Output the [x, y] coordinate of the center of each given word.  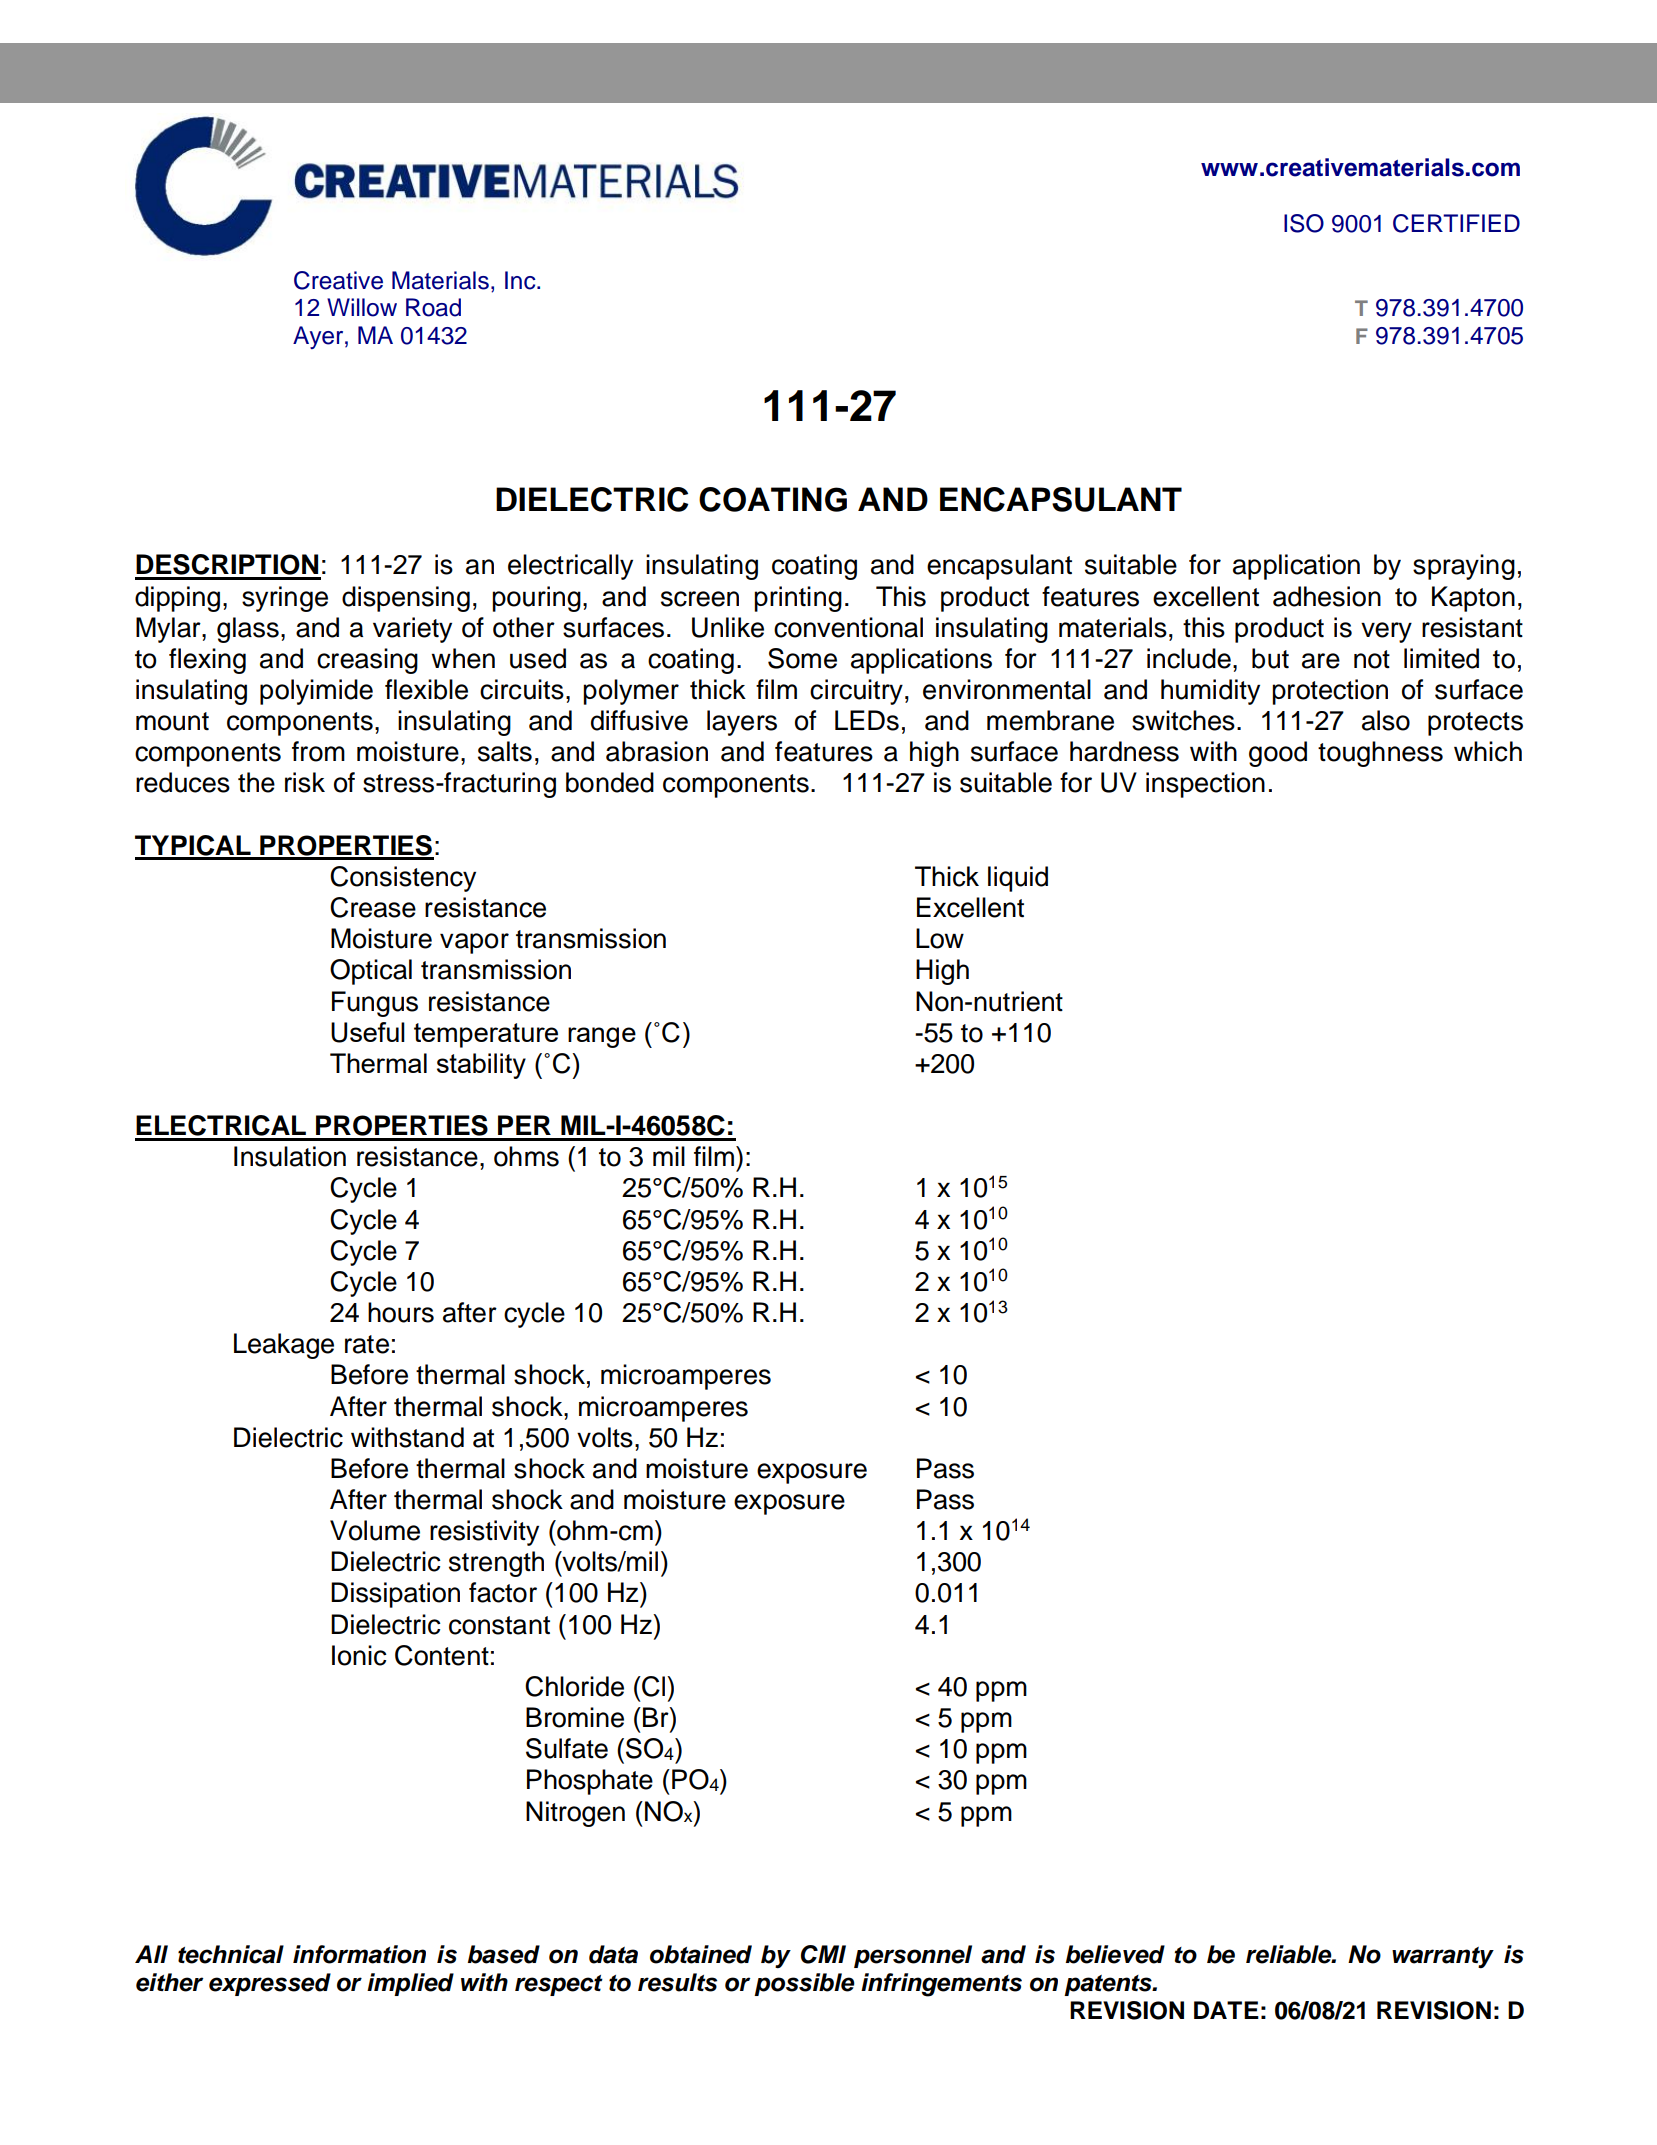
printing [798, 599]
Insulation [290, 1156]
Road [433, 307]
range [602, 1037]
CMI [823, 1954]
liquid [1018, 879]
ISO [1304, 223]
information [359, 1954]
